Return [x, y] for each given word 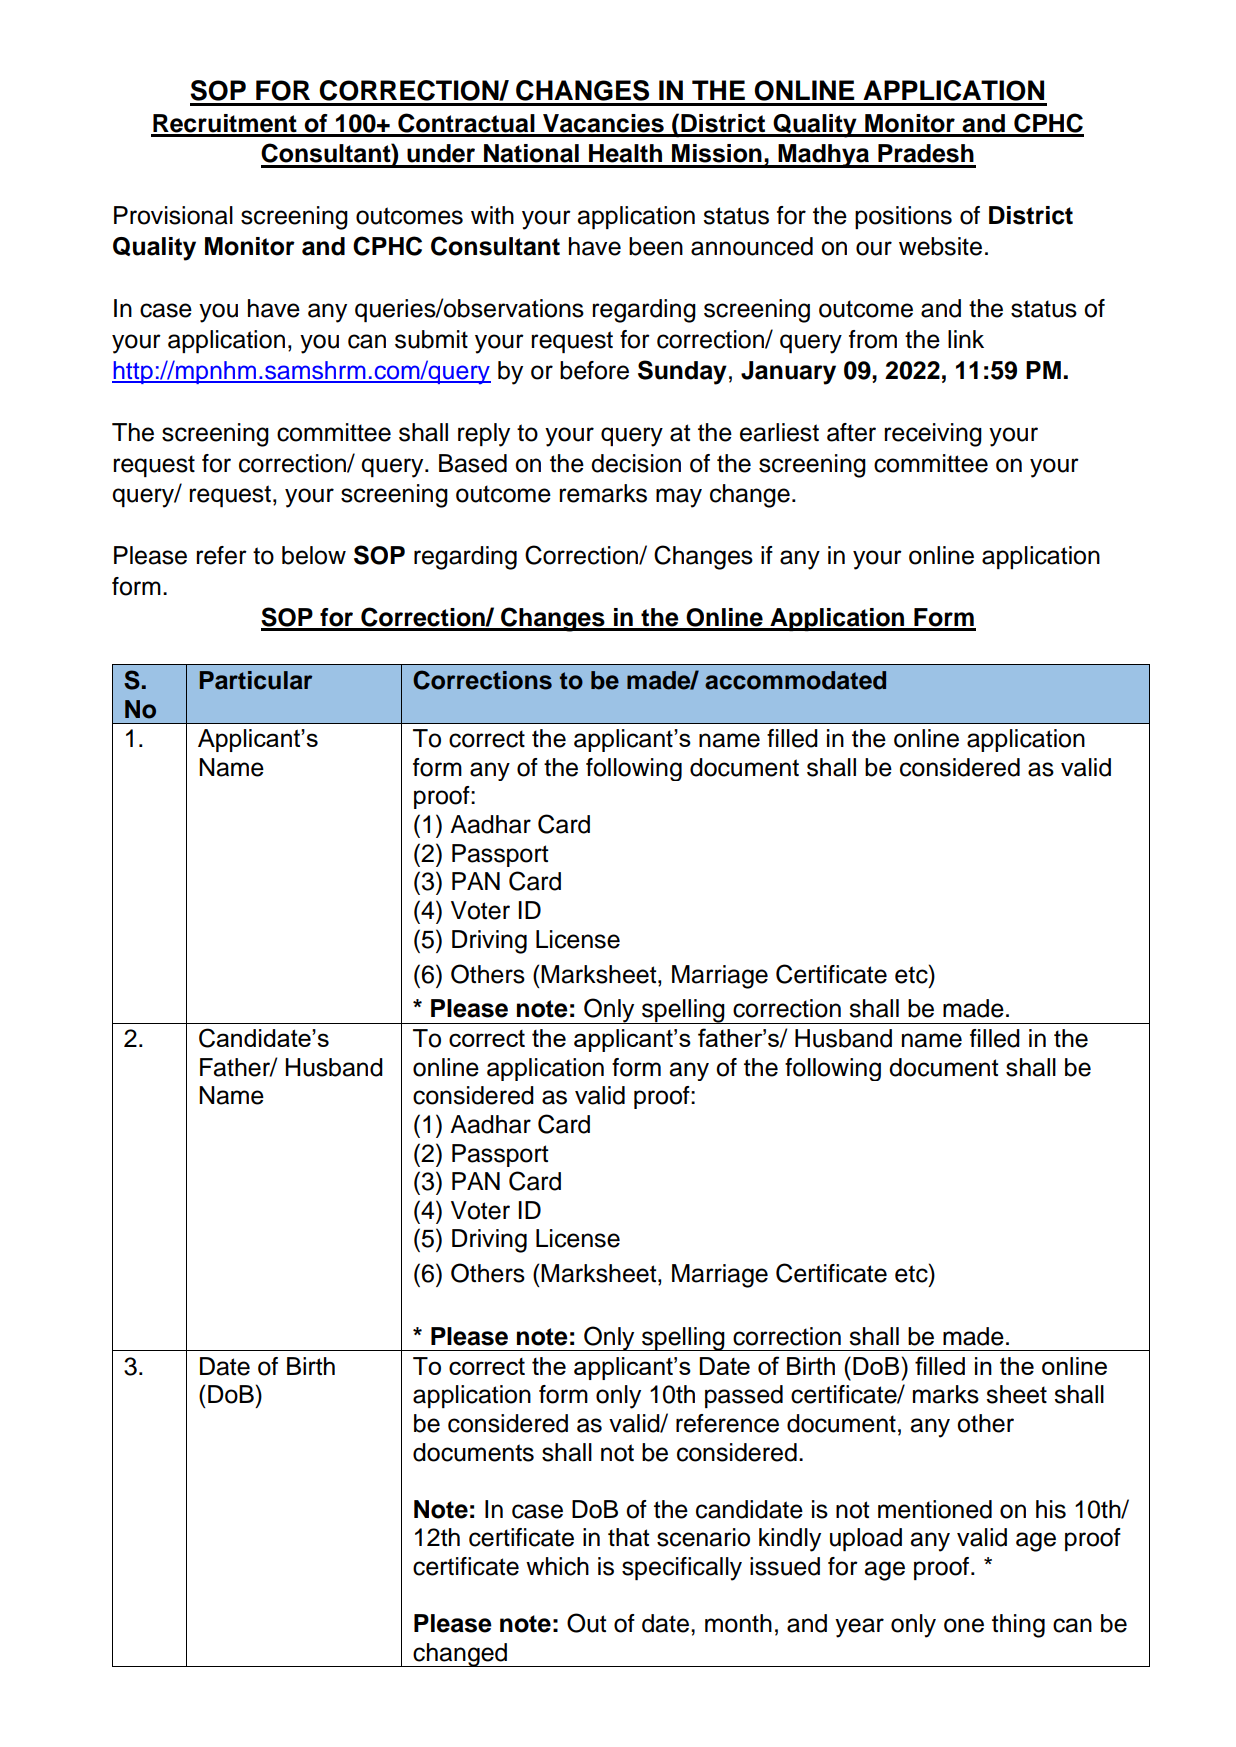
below [314, 555]
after [851, 432]
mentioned [935, 1509]
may [679, 498]
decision [636, 463]
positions [903, 217]
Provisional [173, 215]
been [656, 246]
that [628, 1537]
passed [744, 1396]
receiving [933, 435]
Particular [256, 680]
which [557, 1566]
